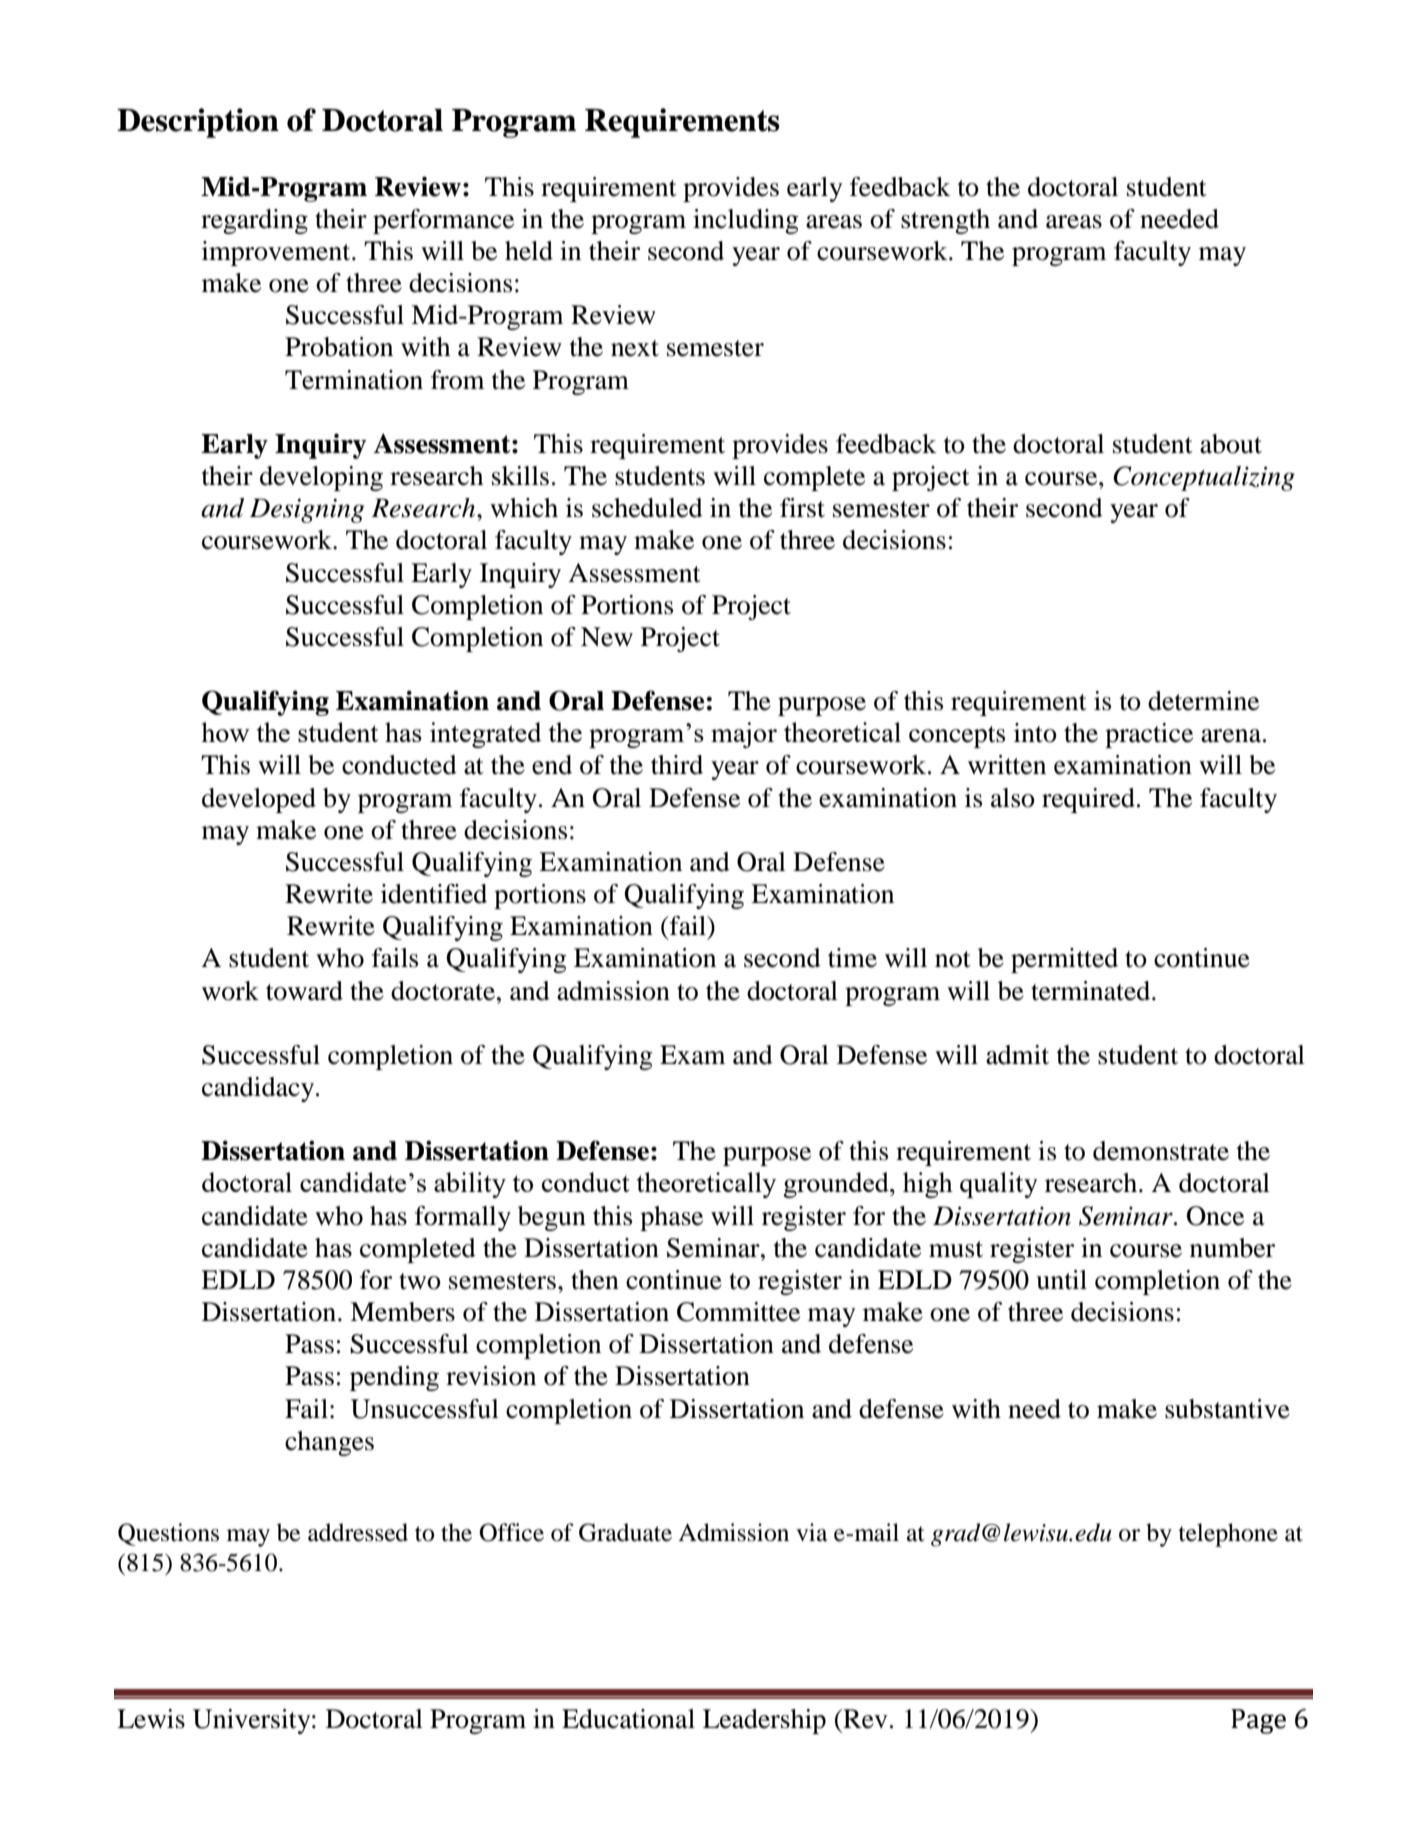 The width and height of the screenshot is (1426, 1845). Describe the element at coordinates (746, 221) in the screenshot. I see `including` at that location.
